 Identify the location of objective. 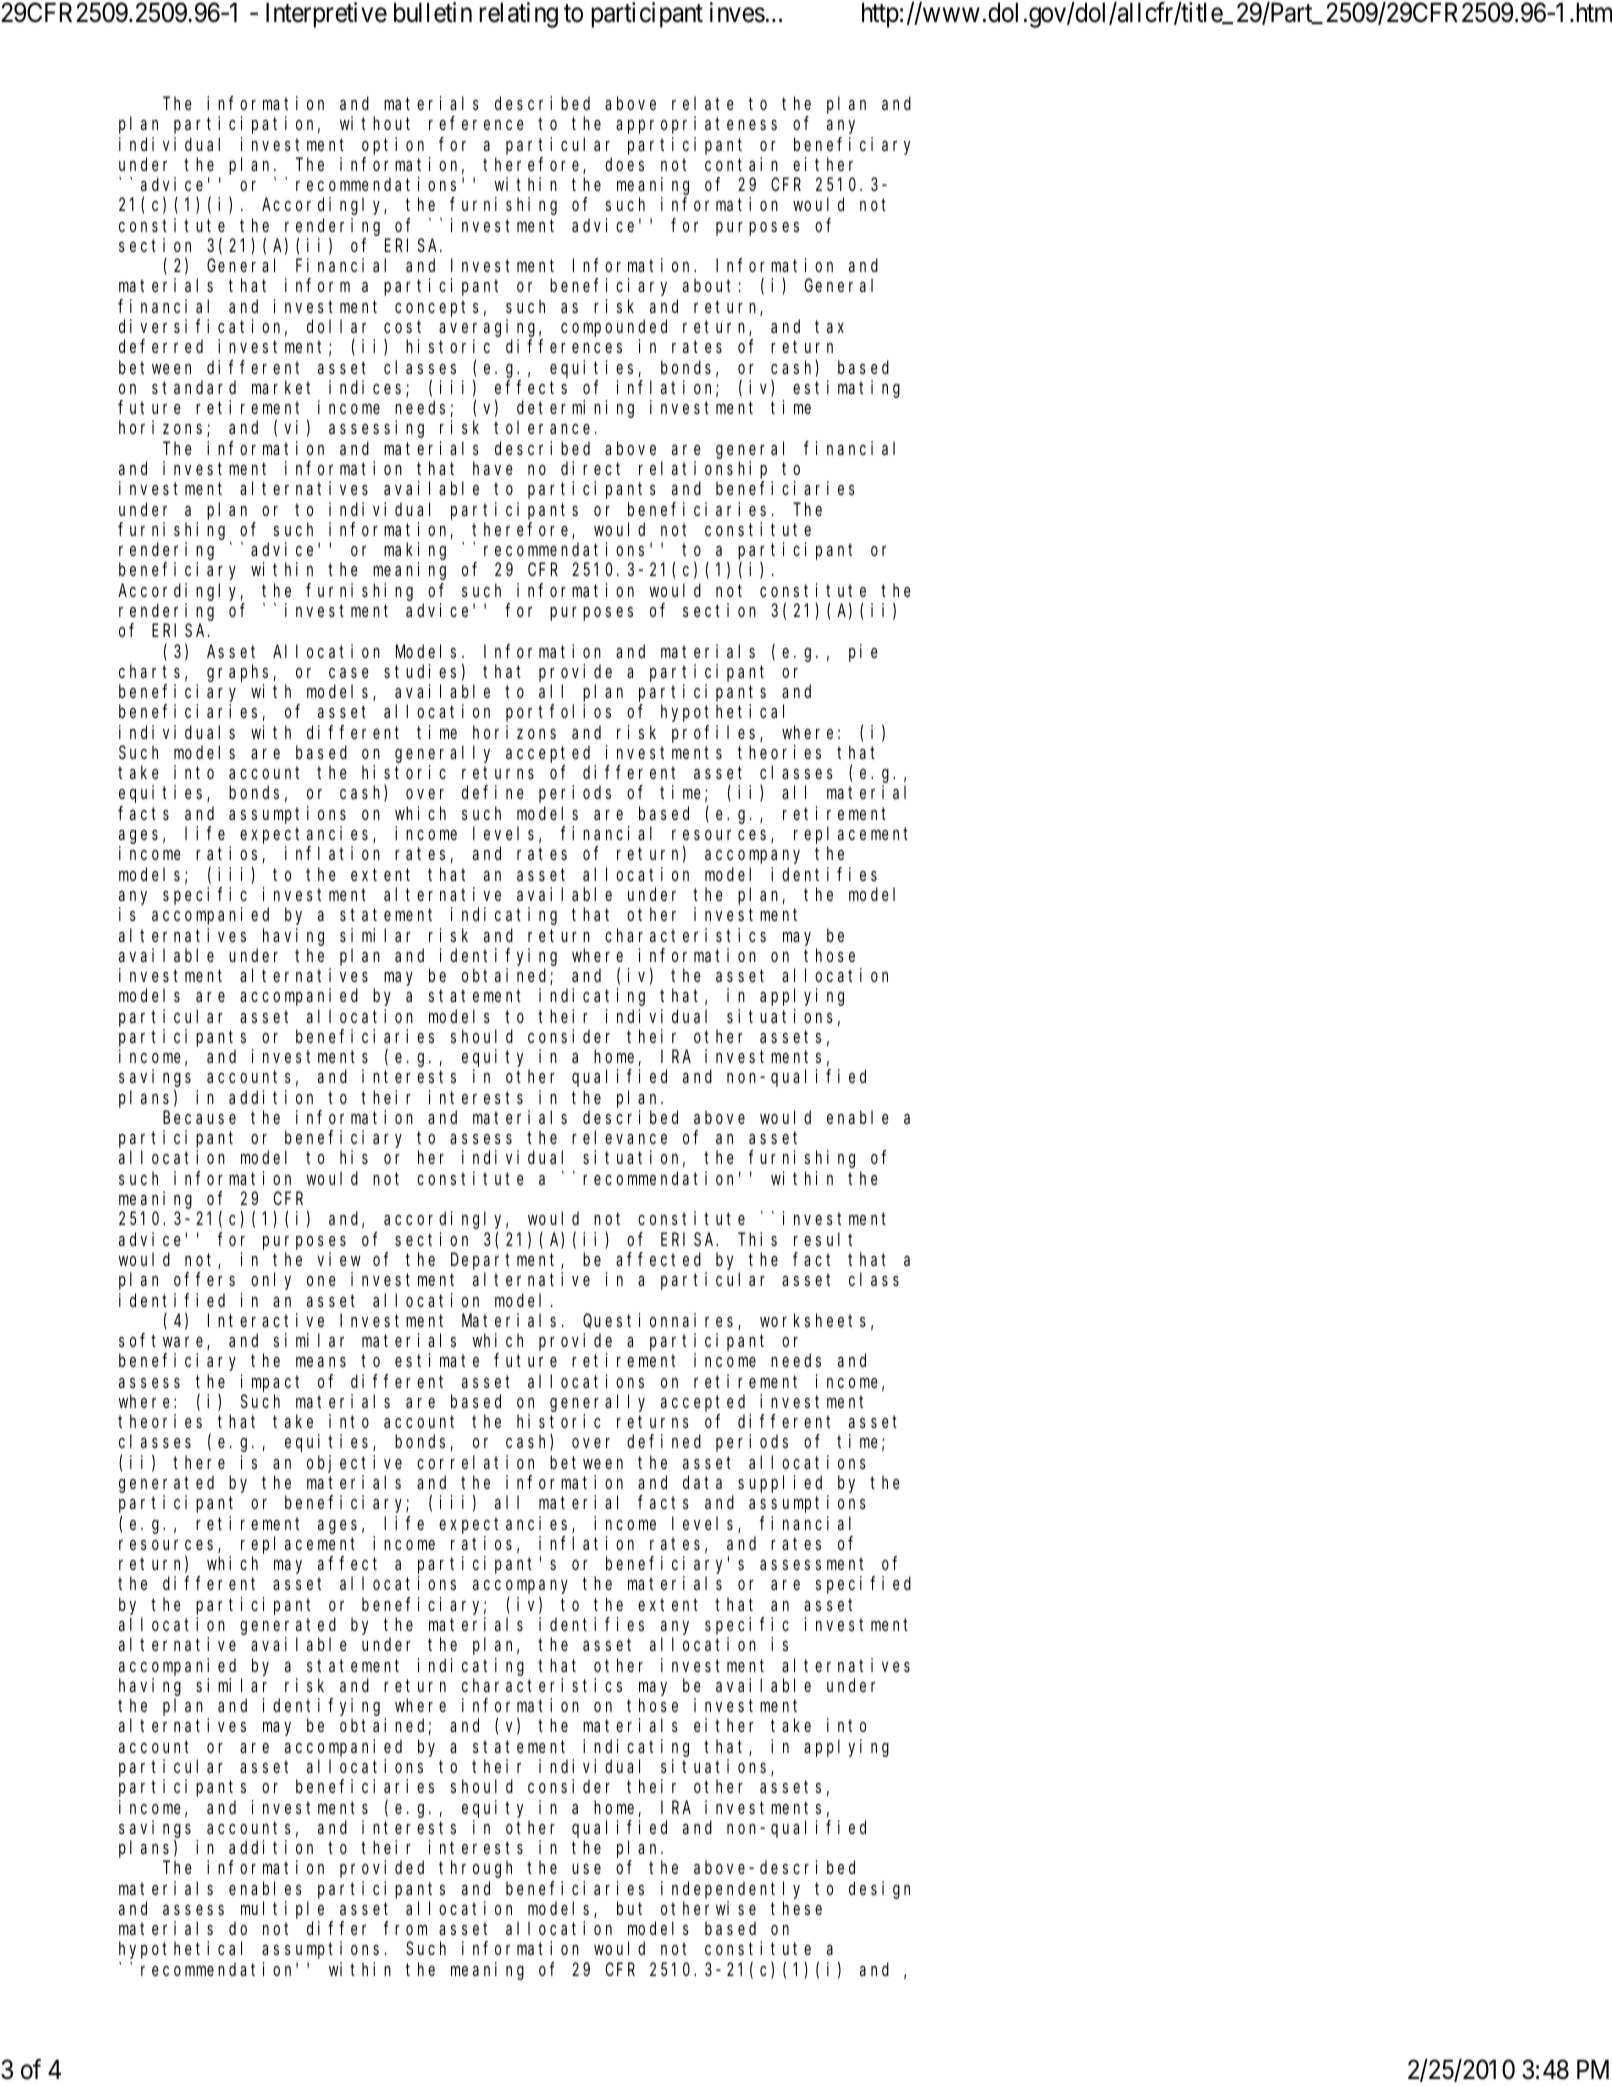
(354, 1464).
